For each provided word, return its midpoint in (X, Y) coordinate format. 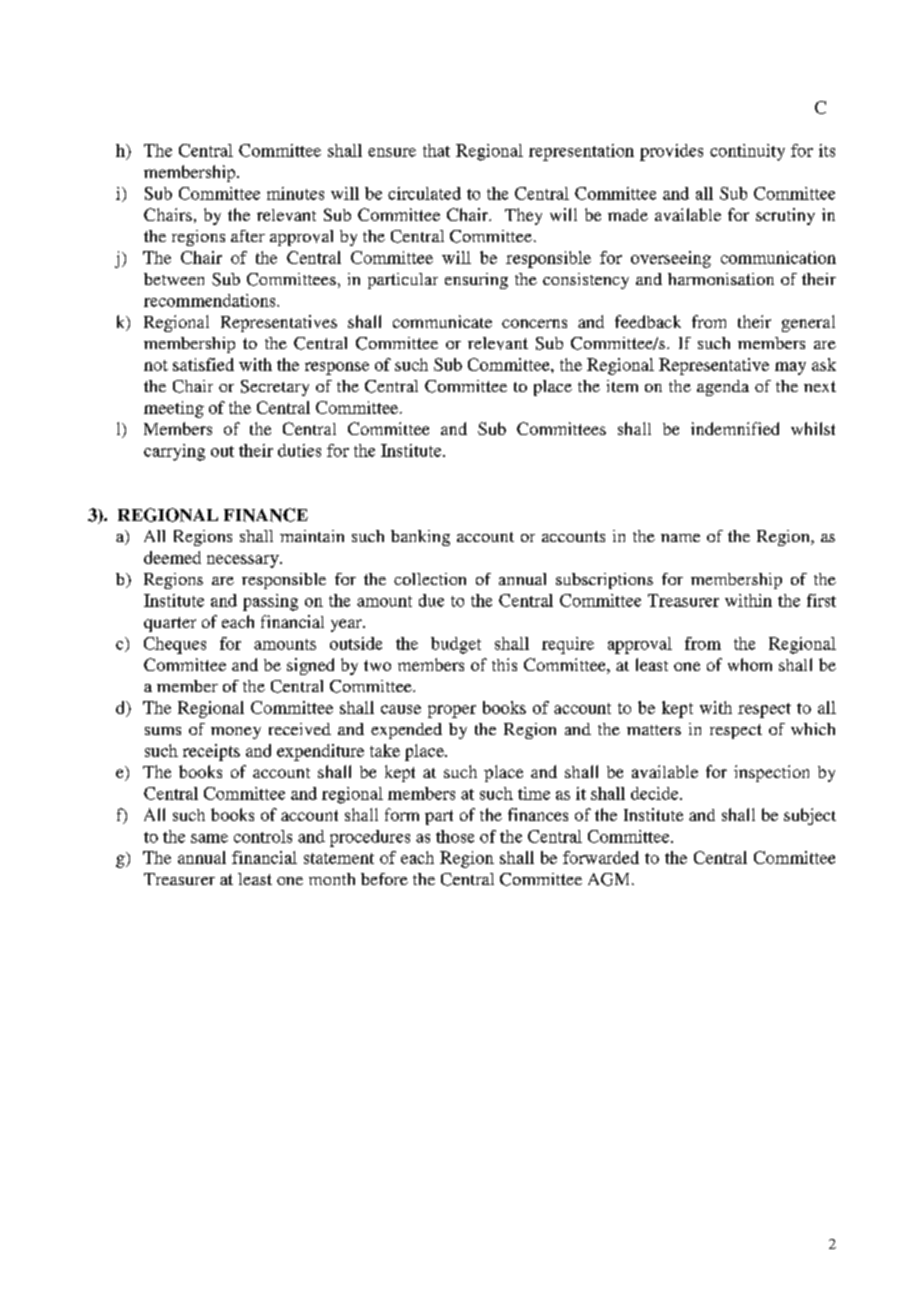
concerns (534, 323)
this (504, 664)
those (455, 836)
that (436, 150)
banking (420, 538)
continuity (747, 152)
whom (750, 664)
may (790, 368)
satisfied (203, 364)
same (209, 838)
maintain (312, 536)
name (680, 538)
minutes (295, 193)
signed (310, 666)
